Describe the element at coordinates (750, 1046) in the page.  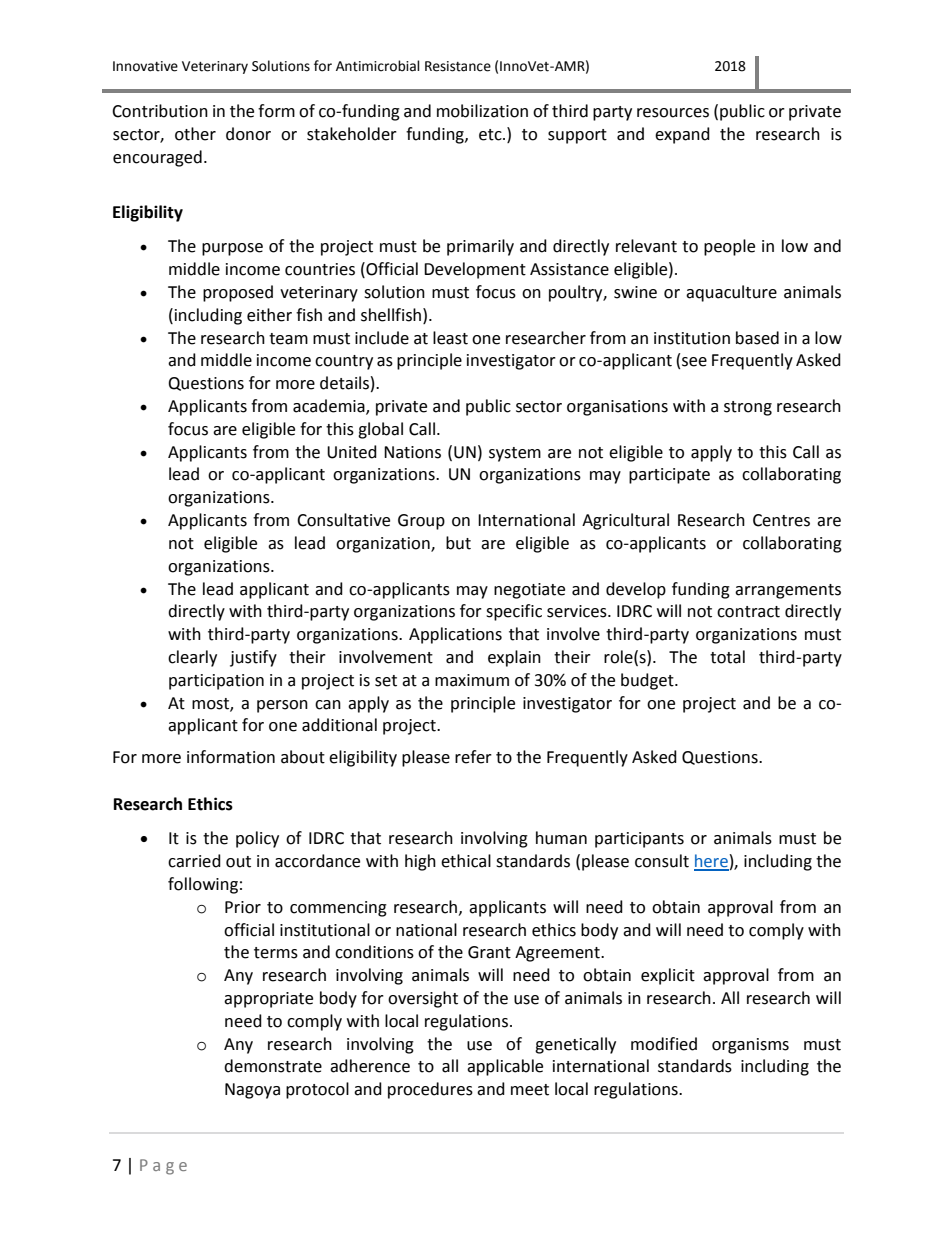
I see `organisms` at that location.
